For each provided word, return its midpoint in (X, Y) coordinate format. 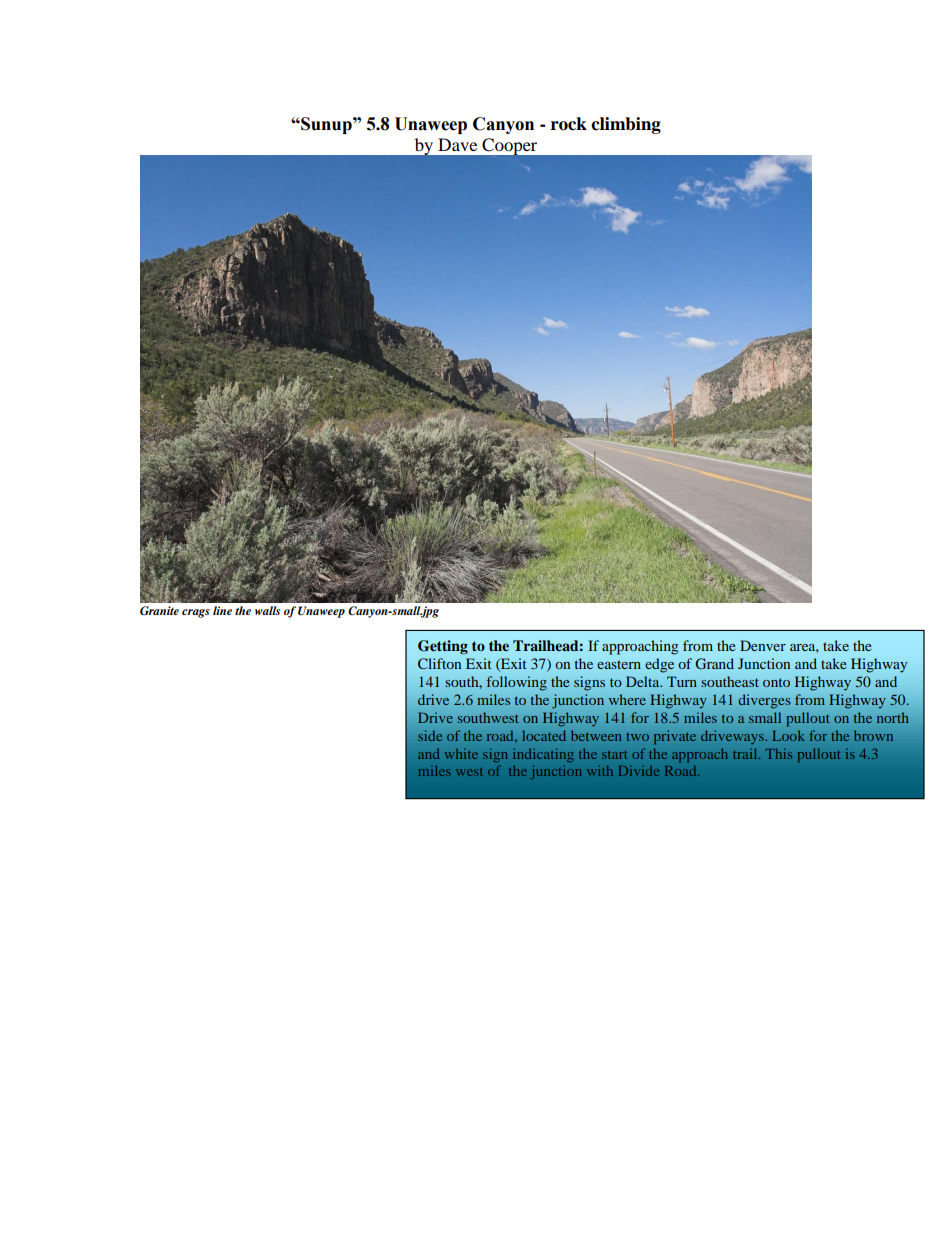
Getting (443, 647)
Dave (457, 144)
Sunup (326, 125)
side (430, 735)
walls (267, 610)
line (222, 610)
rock (569, 124)
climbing (626, 125)
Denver (763, 645)
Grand (714, 663)
